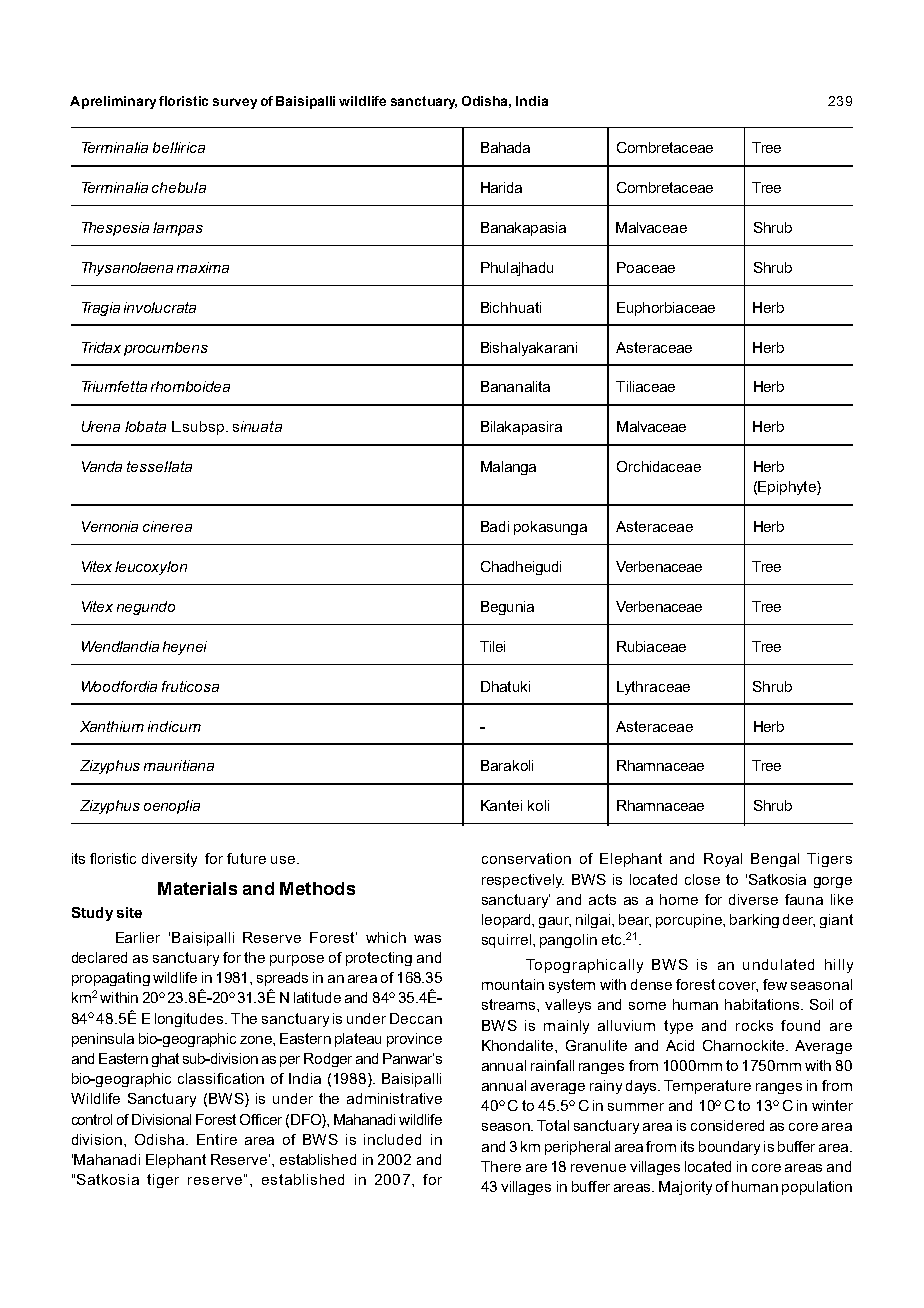 The image size is (924, 1308). Describe the element at coordinates (235, 103) in the screenshot. I see `survey` at that location.
